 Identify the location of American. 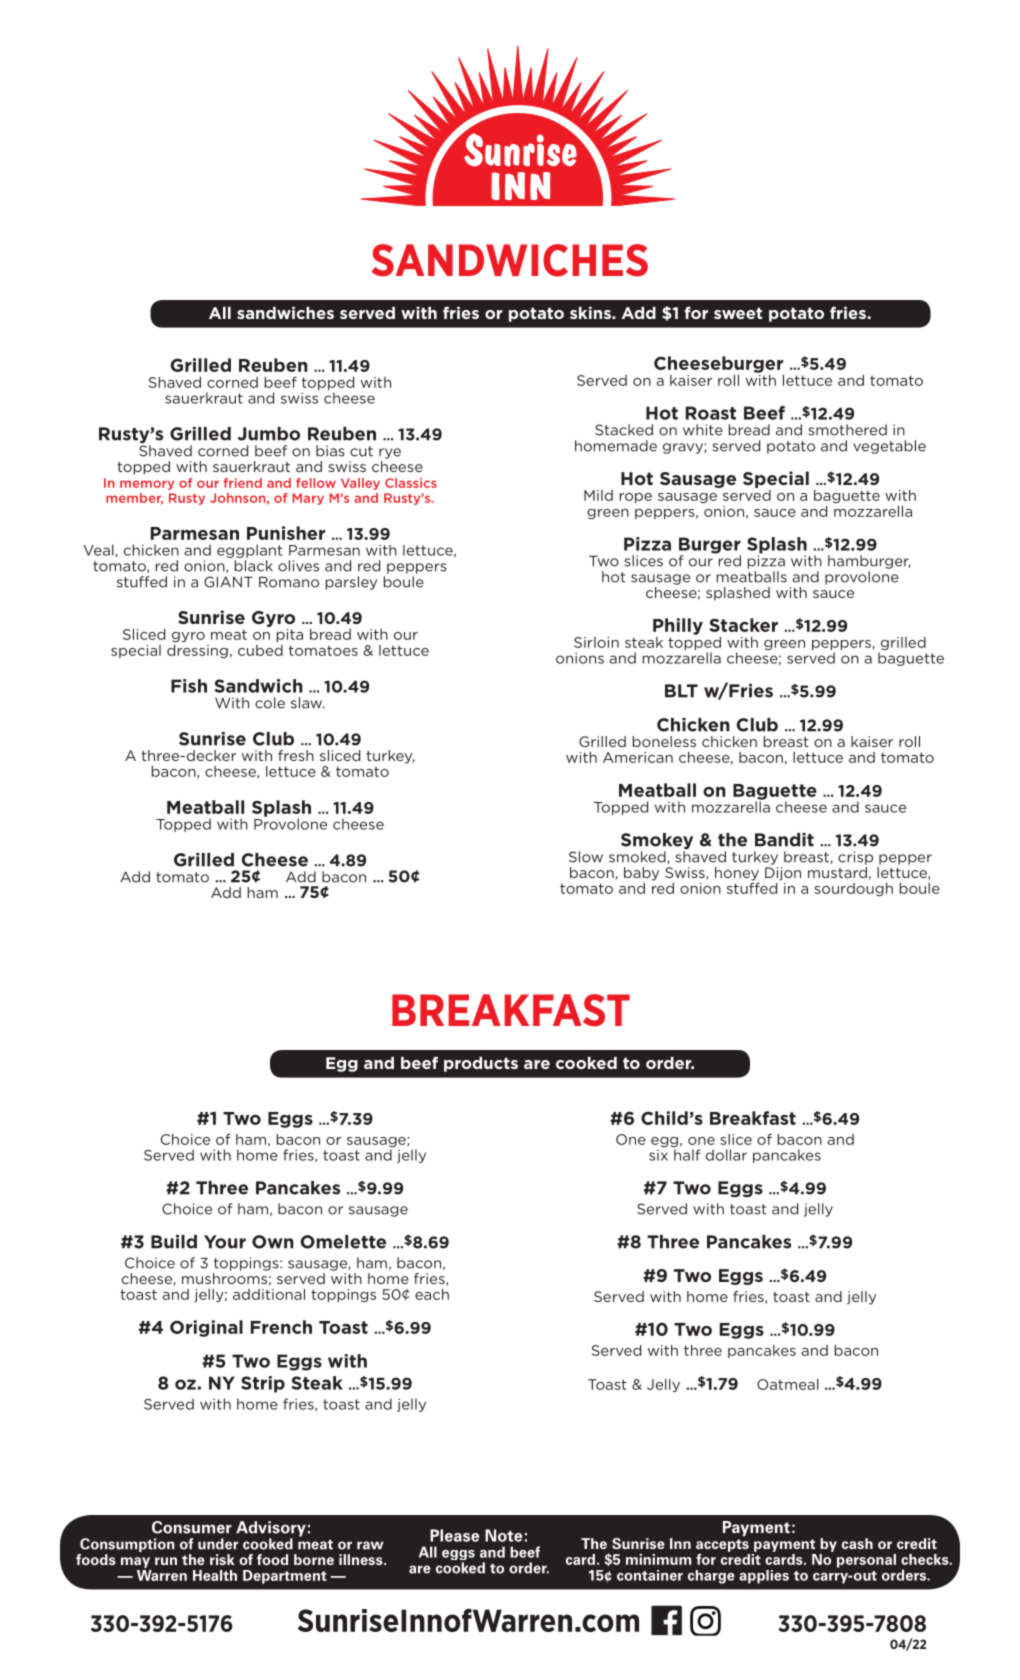
(638, 757).
